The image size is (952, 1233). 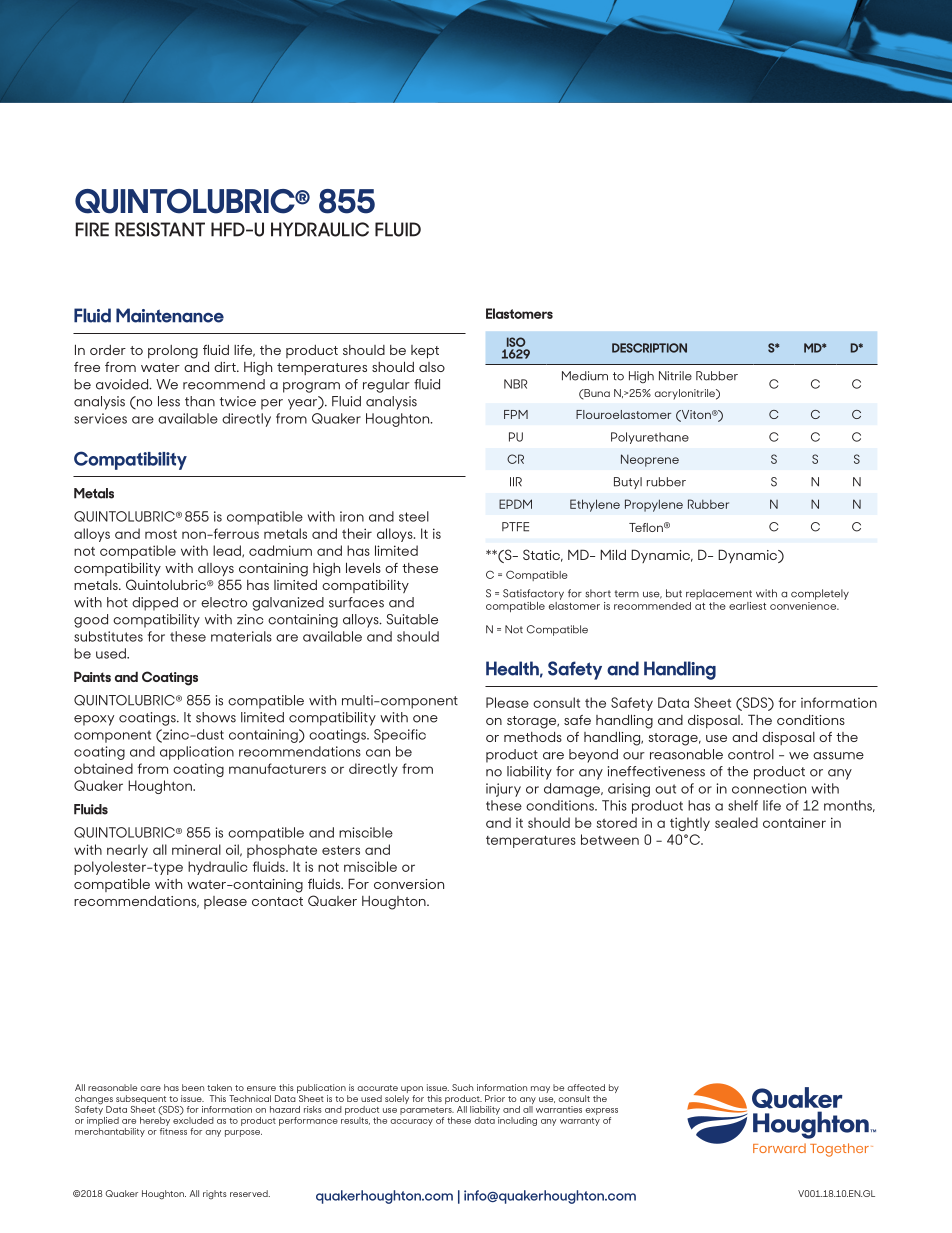 I want to click on accuracy, so click(x=411, y=1122).
